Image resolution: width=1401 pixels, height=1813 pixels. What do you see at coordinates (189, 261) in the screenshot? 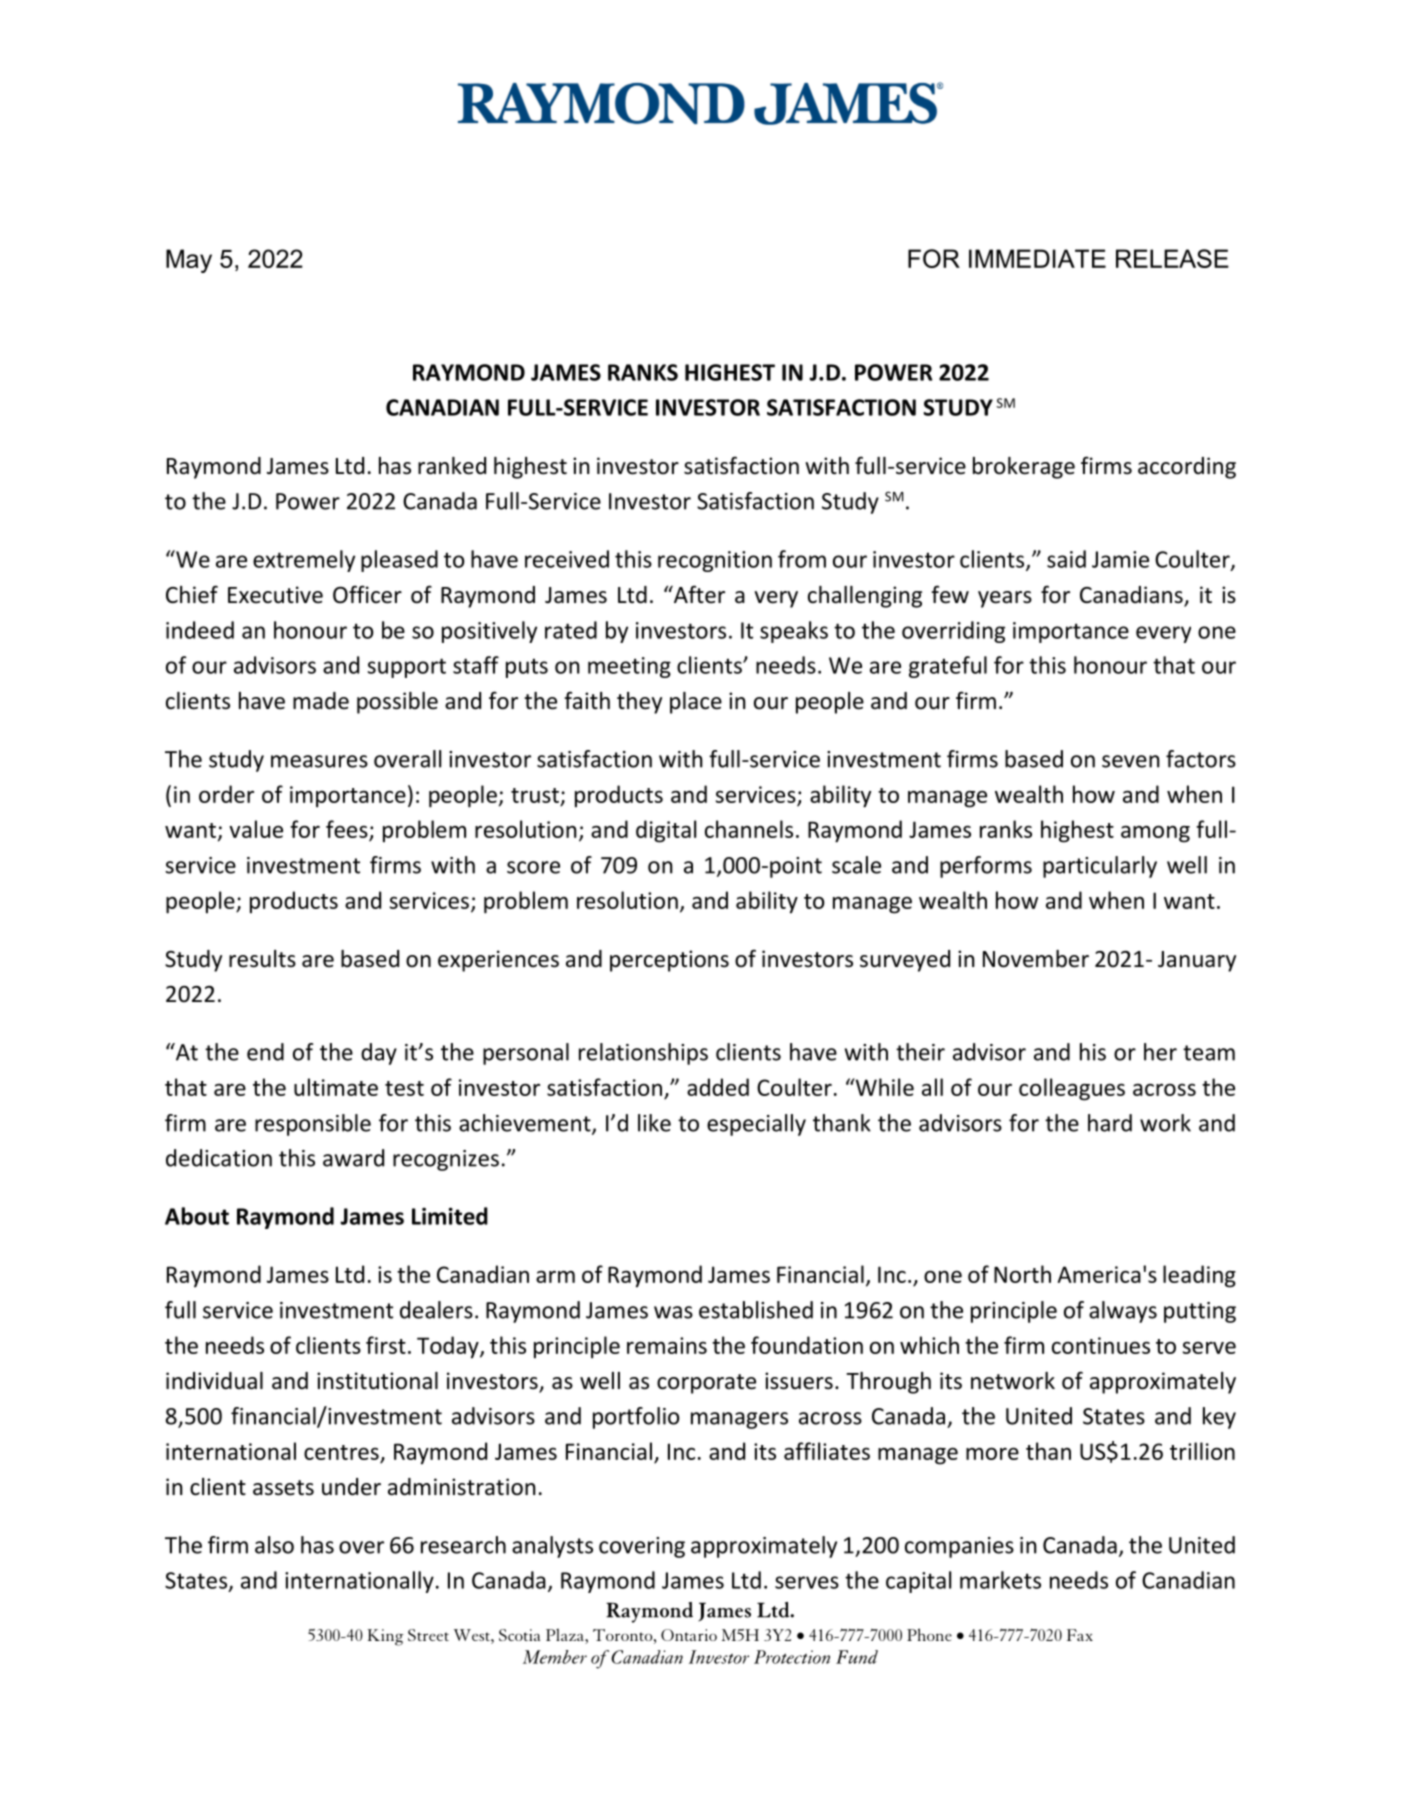
I see `May` at bounding box center [189, 261].
